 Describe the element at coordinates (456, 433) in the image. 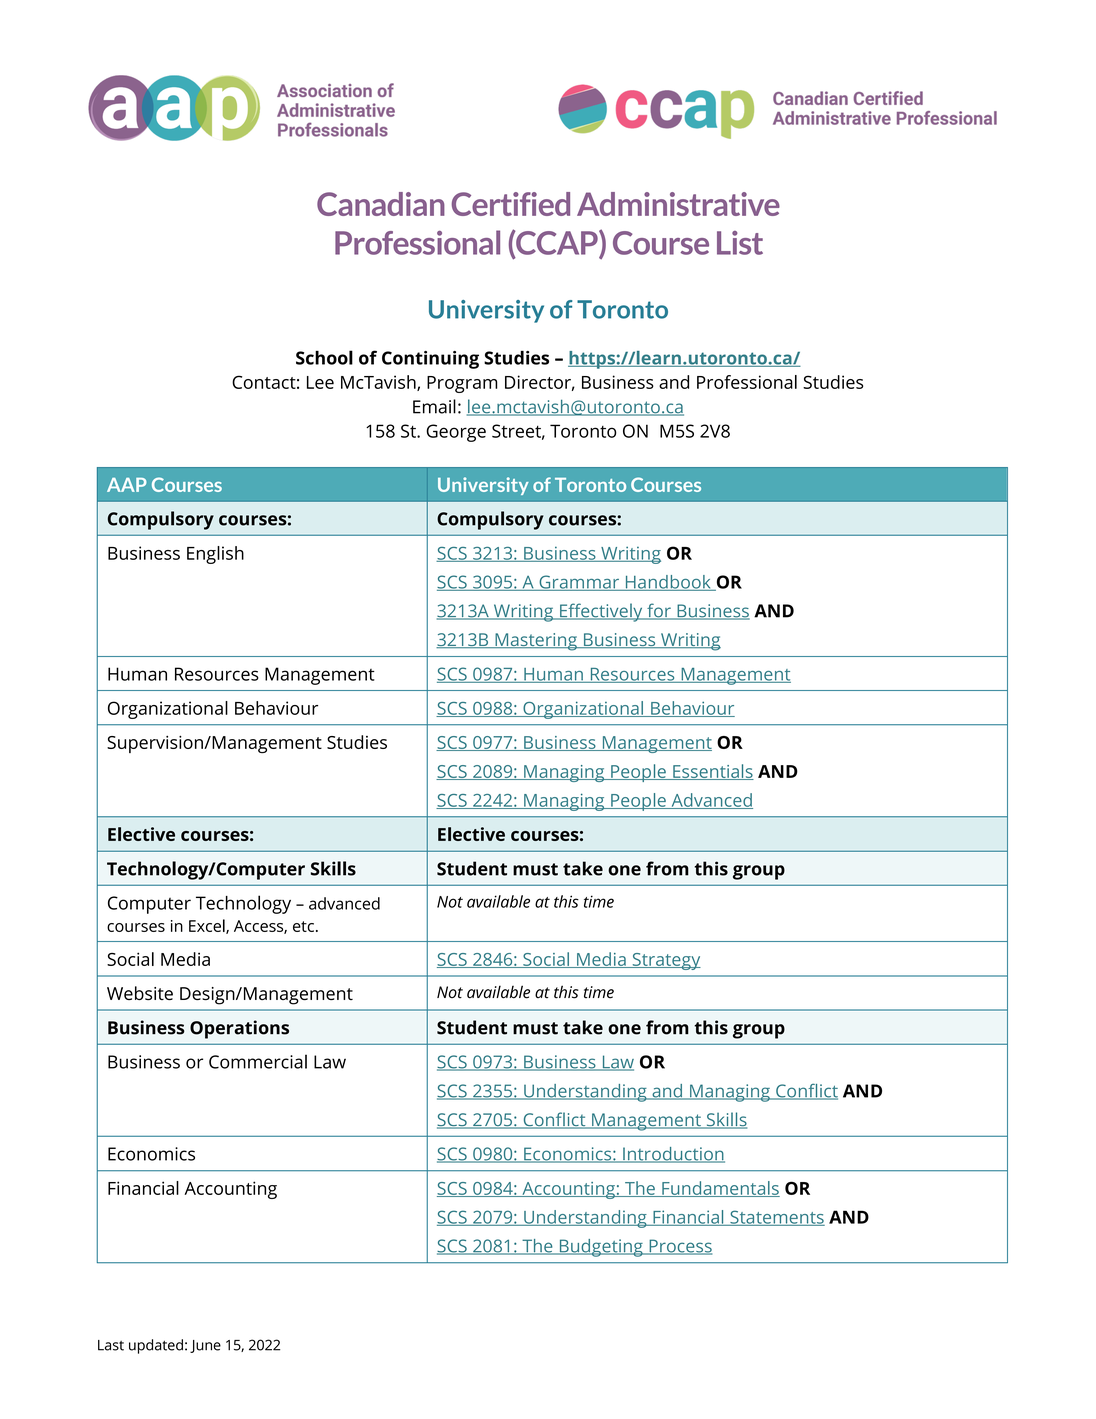

I see `George` at that location.
